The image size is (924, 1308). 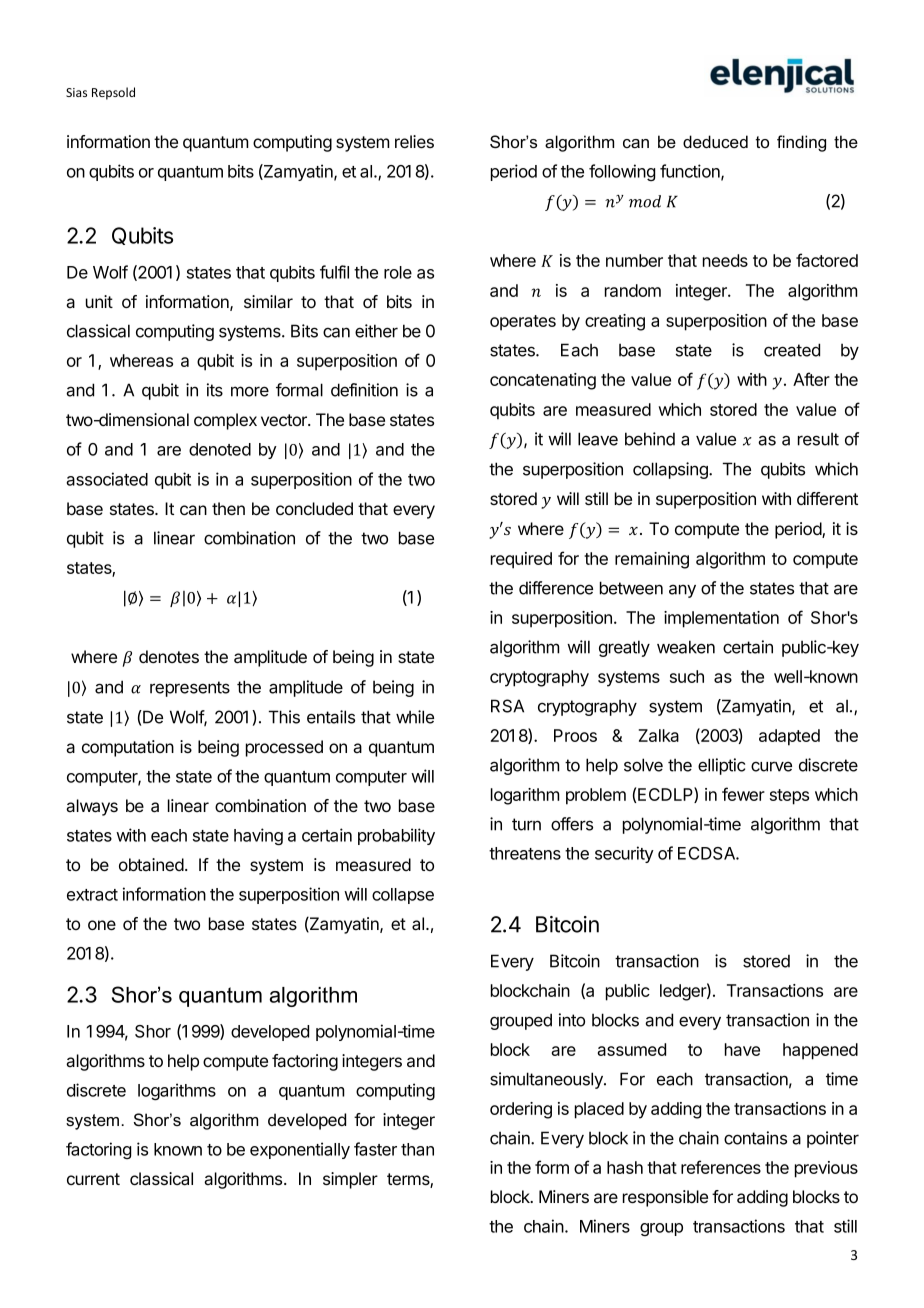 I want to click on unit, so click(x=99, y=301).
